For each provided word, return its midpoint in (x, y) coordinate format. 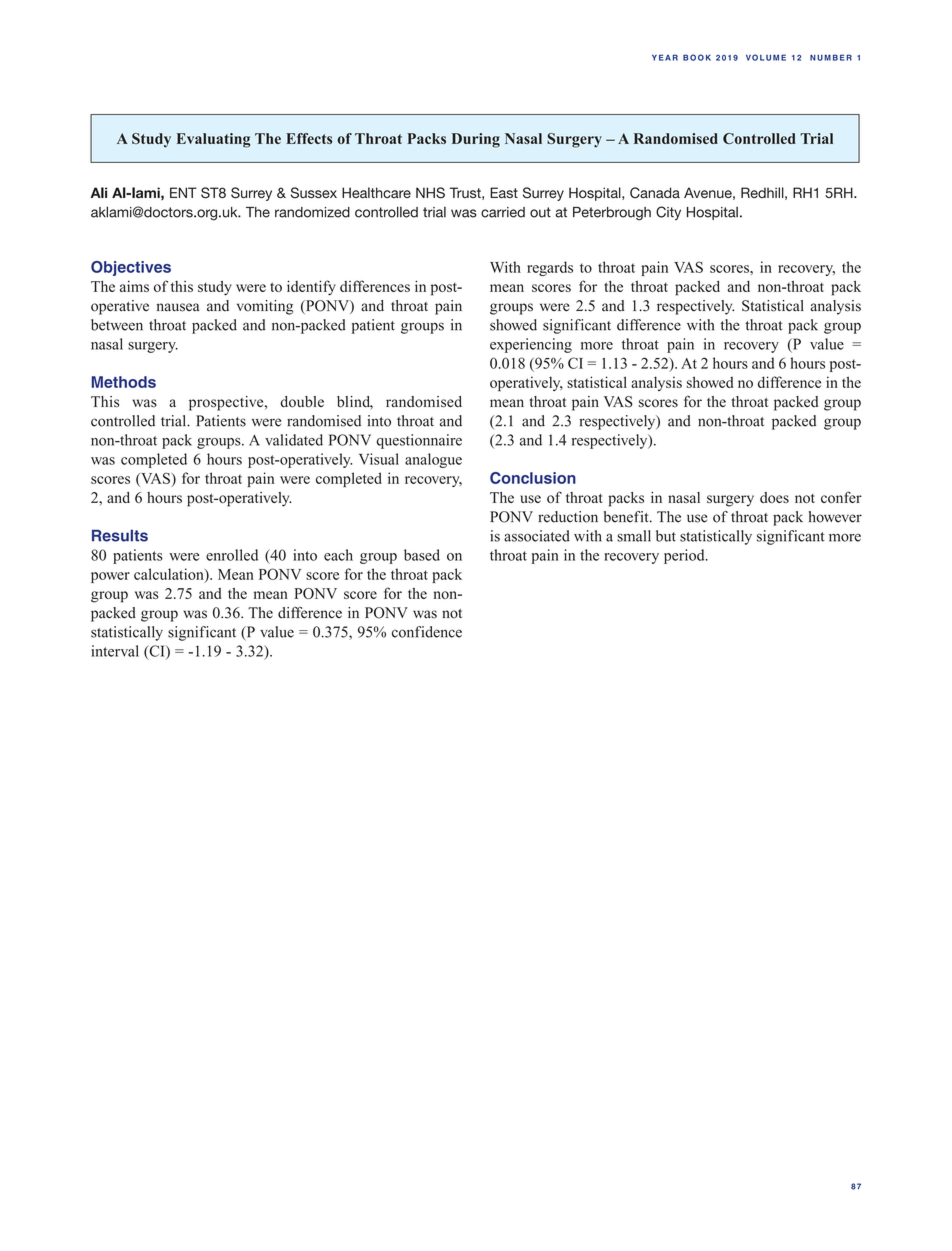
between (117, 325)
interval (115, 651)
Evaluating (213, 140)
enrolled (232, 555)
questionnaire (419, 441)
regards (550, 268)
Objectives (131, 268)
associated (537, 536)
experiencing (531, 345)
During (476, 140)
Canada (655, 193)
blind (355, 403)
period (685, 556)
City (668, 213)
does (774, 497)
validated (294, 440)
